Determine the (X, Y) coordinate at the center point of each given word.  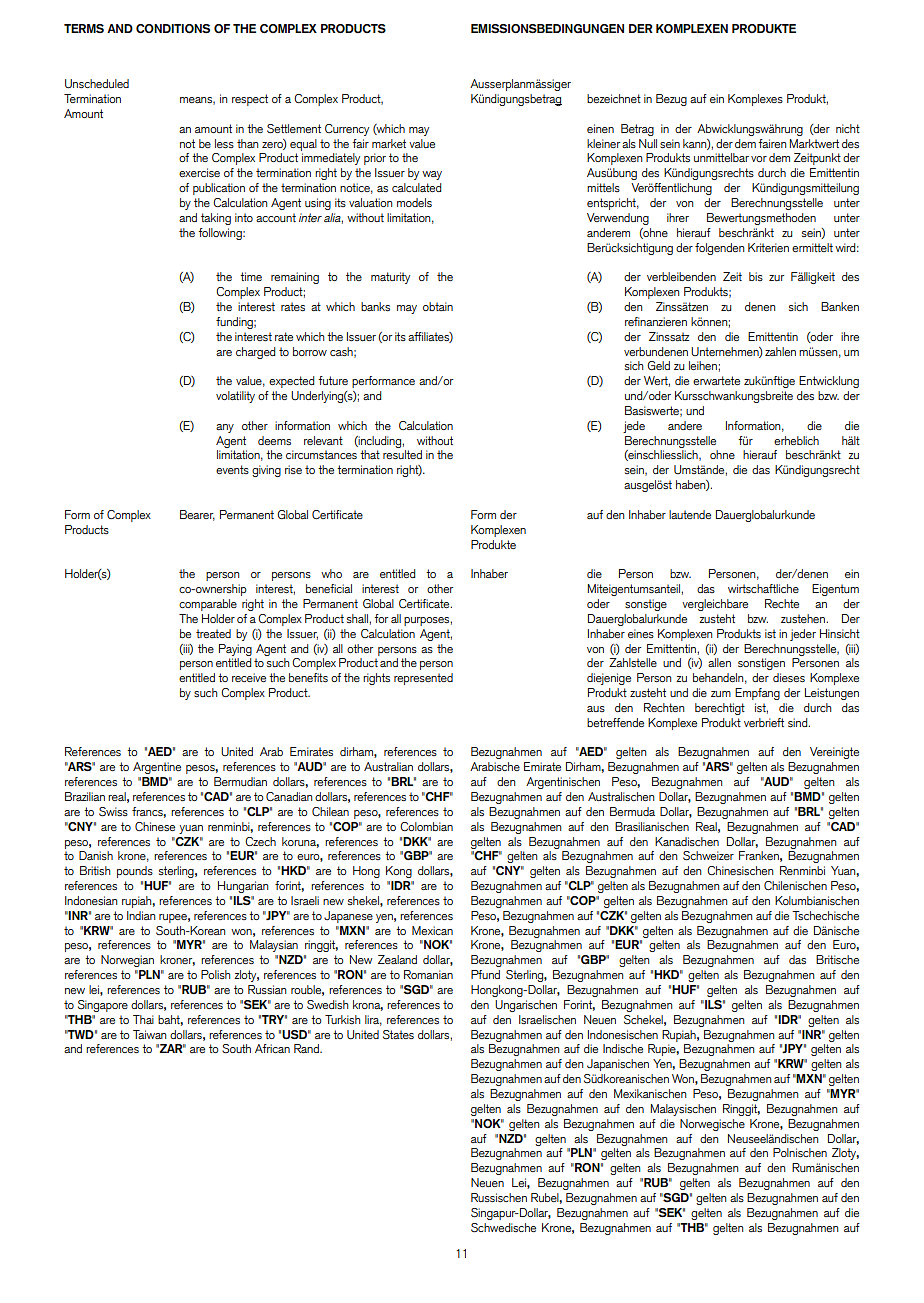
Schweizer (708, 856)
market (389, 143)
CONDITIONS (173, 28)
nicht (848, 128)
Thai (143, 1019)
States (398, 1034)
